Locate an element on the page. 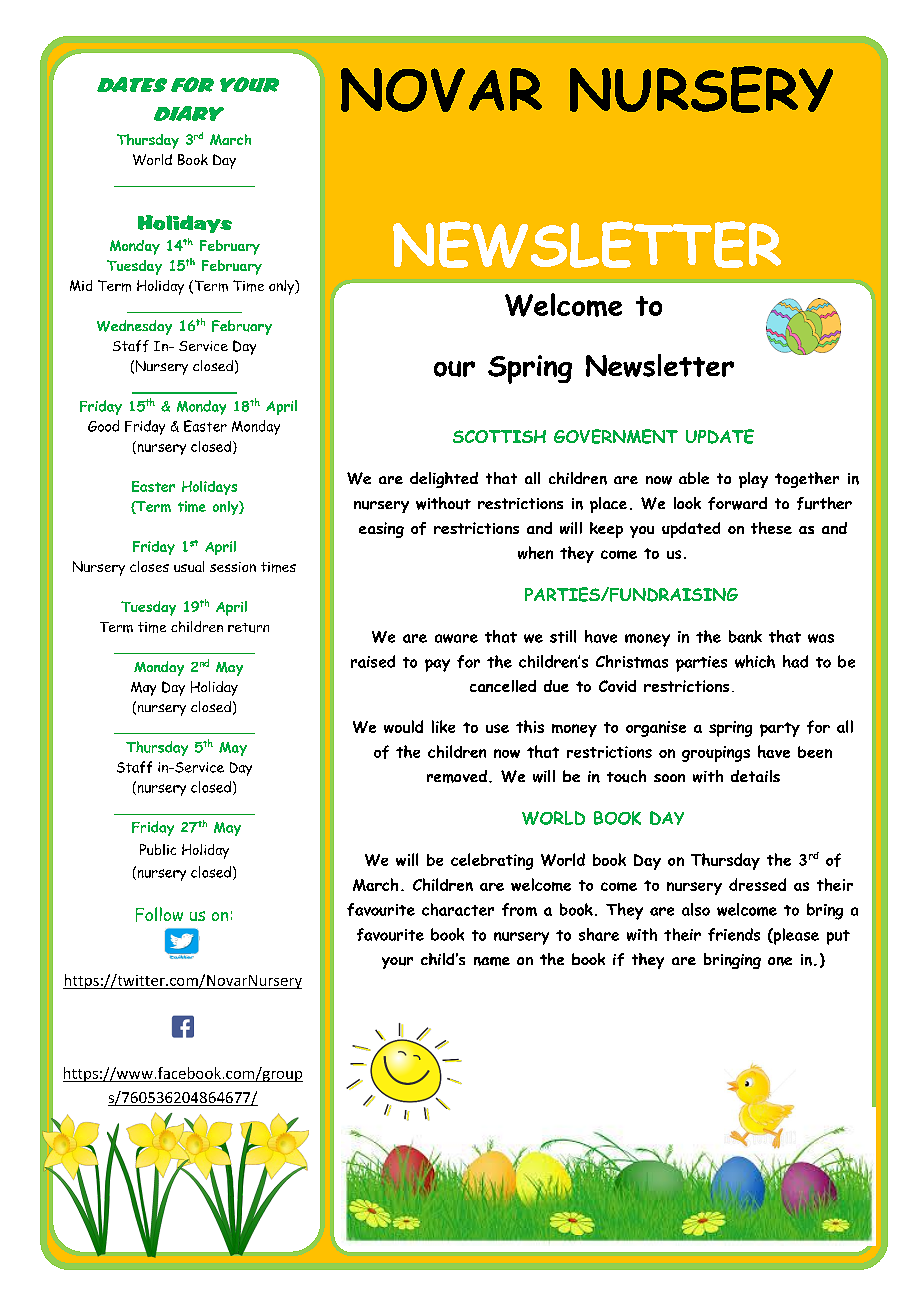 The image size is (924, 1308). GOVERNMENT is located at coordinates (616, 436).
